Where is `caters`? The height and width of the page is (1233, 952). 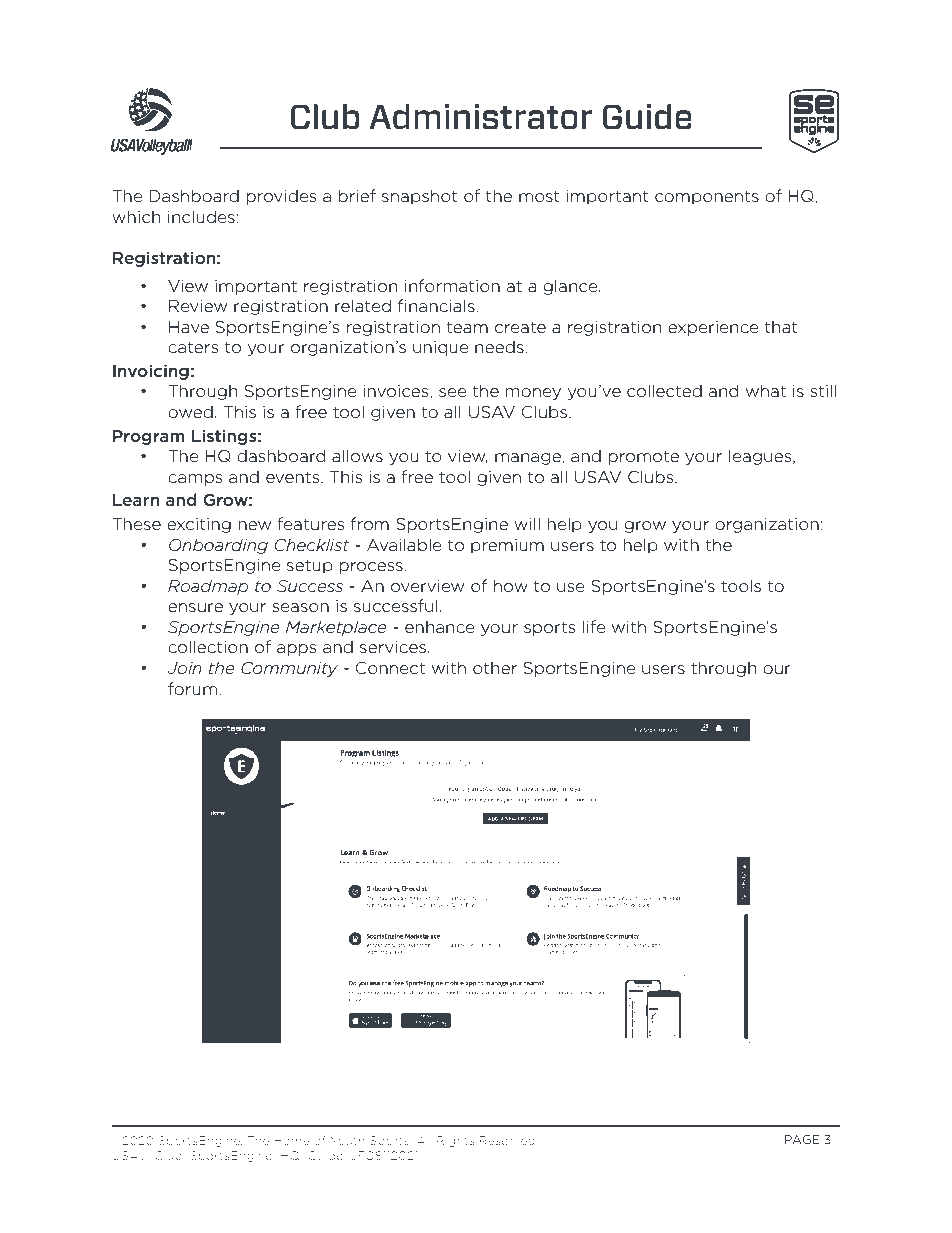
caters is located at coordinates (193, 347).
